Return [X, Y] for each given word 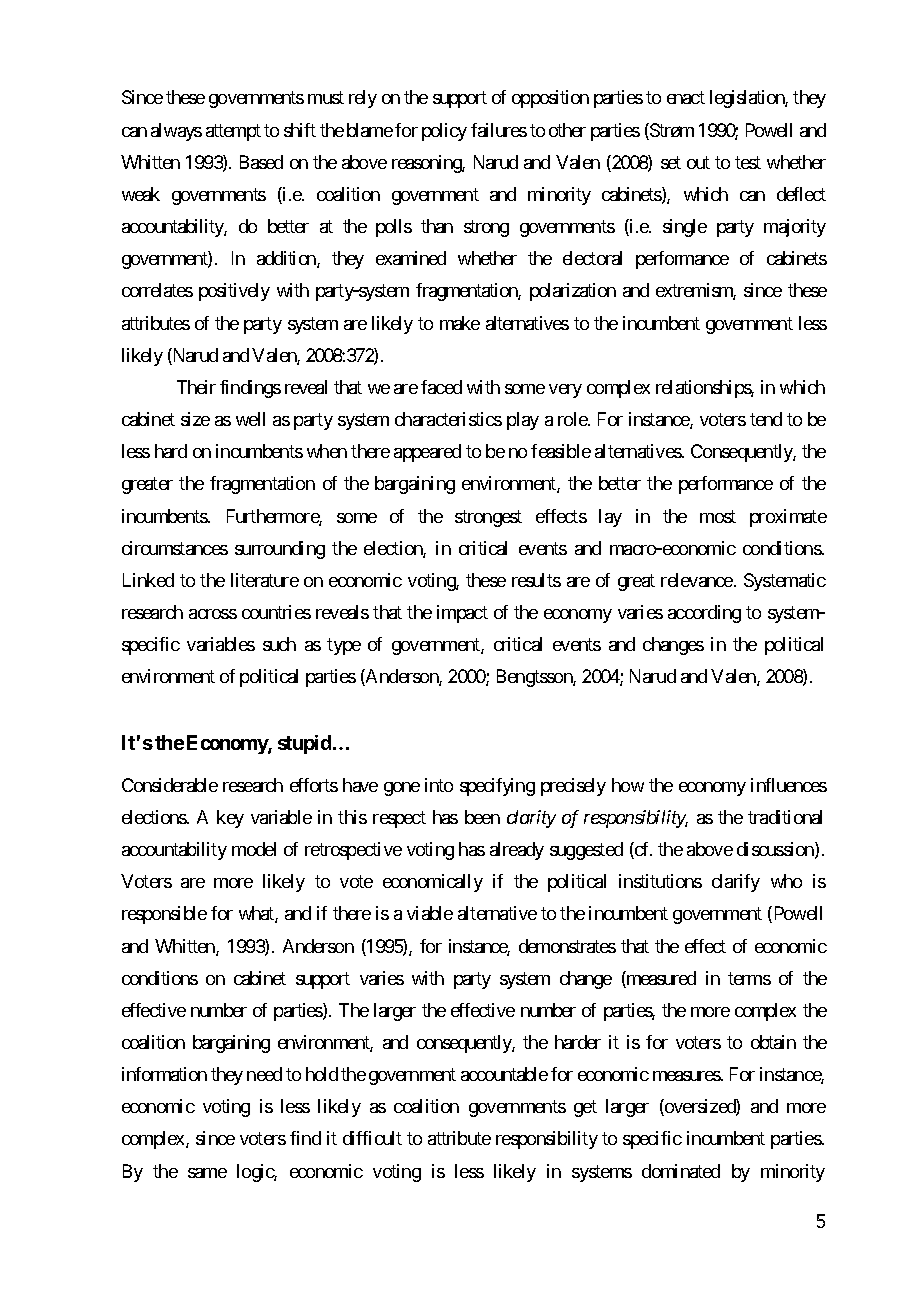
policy [444, 132]
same [207, 1173]
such [279, 644]
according [704, 614]
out [698, 162]
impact [462, 614]
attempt [233, 132]
